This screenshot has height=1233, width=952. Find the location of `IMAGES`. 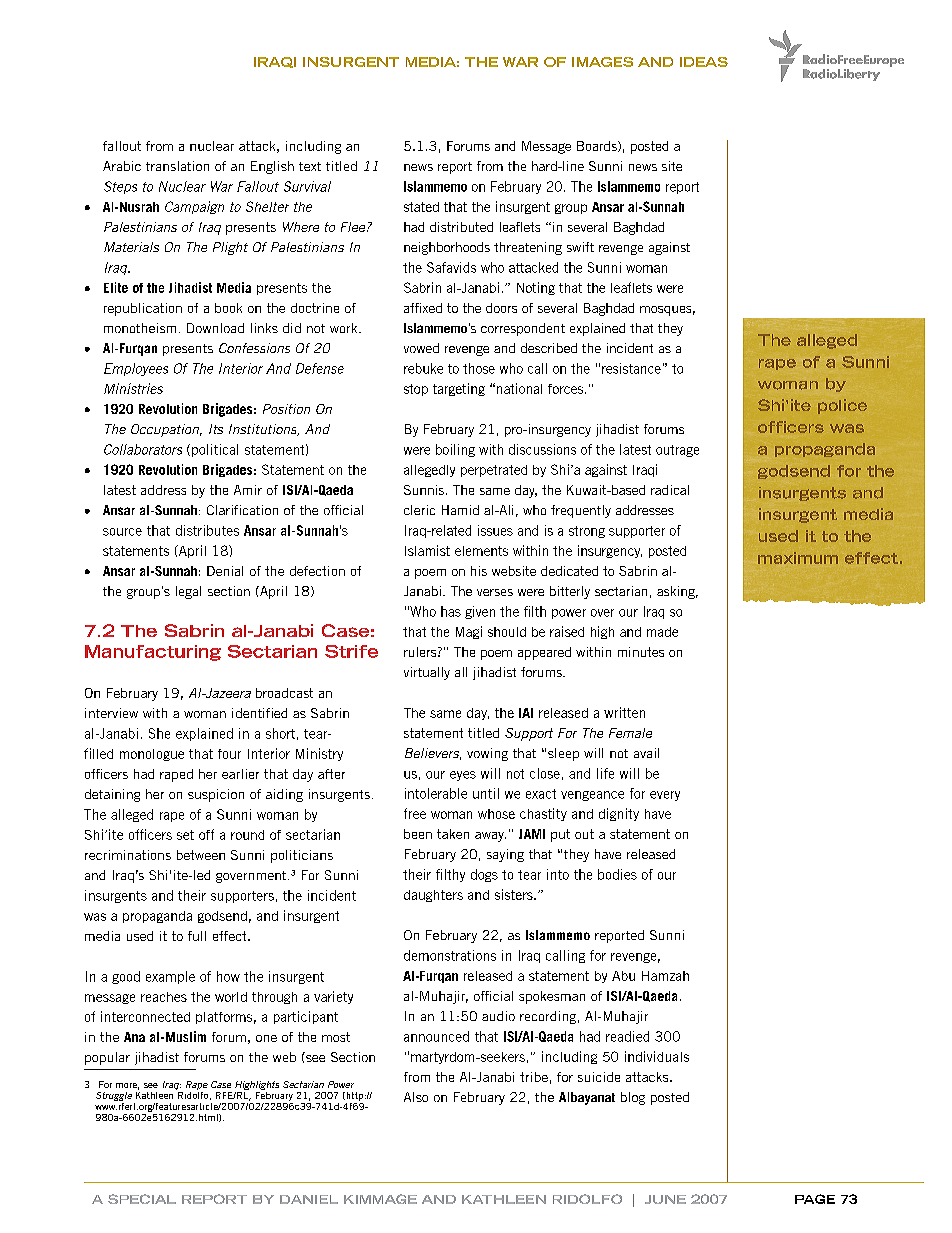

IMAGES is located at coordinates (602, 62).
